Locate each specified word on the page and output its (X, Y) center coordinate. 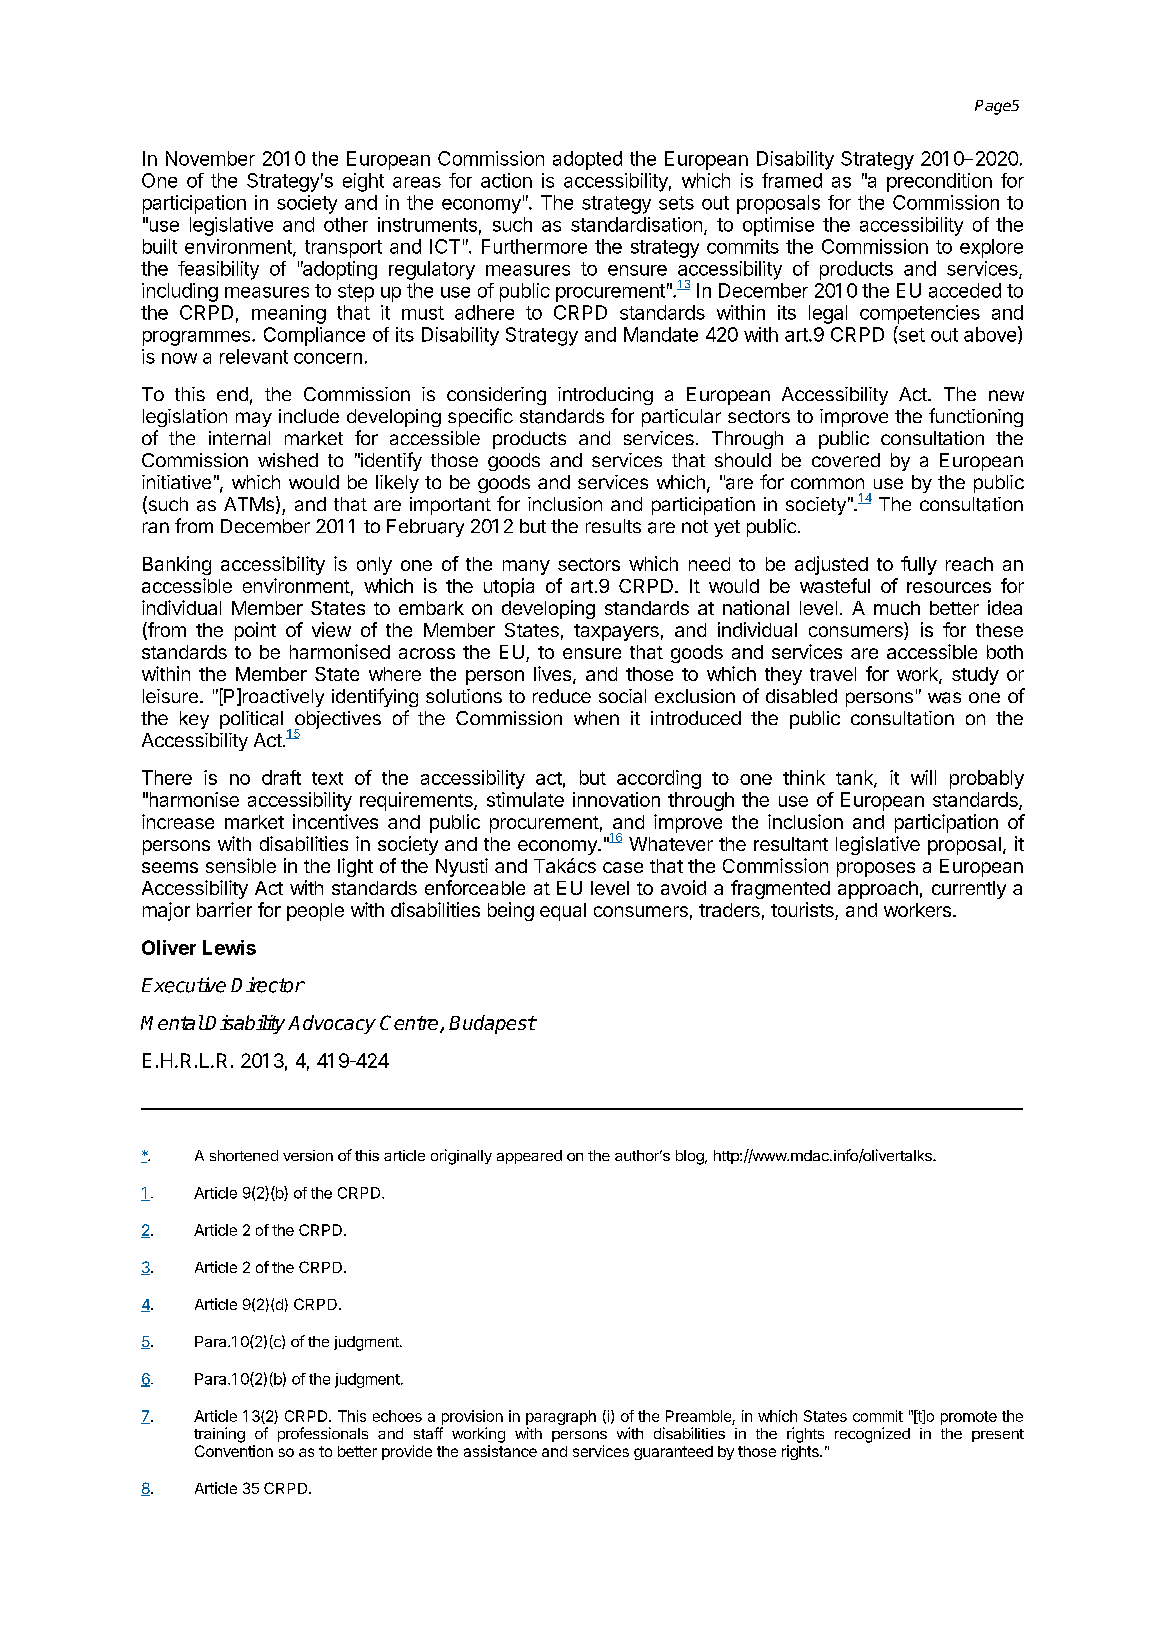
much (897, 608)
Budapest (492, 1024)
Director (268, 985)
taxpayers (616, 632)
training (219, 1435)
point (255, 631)
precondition (939, 182)
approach (878, 890)
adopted (587, 160)
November (210, 158)
